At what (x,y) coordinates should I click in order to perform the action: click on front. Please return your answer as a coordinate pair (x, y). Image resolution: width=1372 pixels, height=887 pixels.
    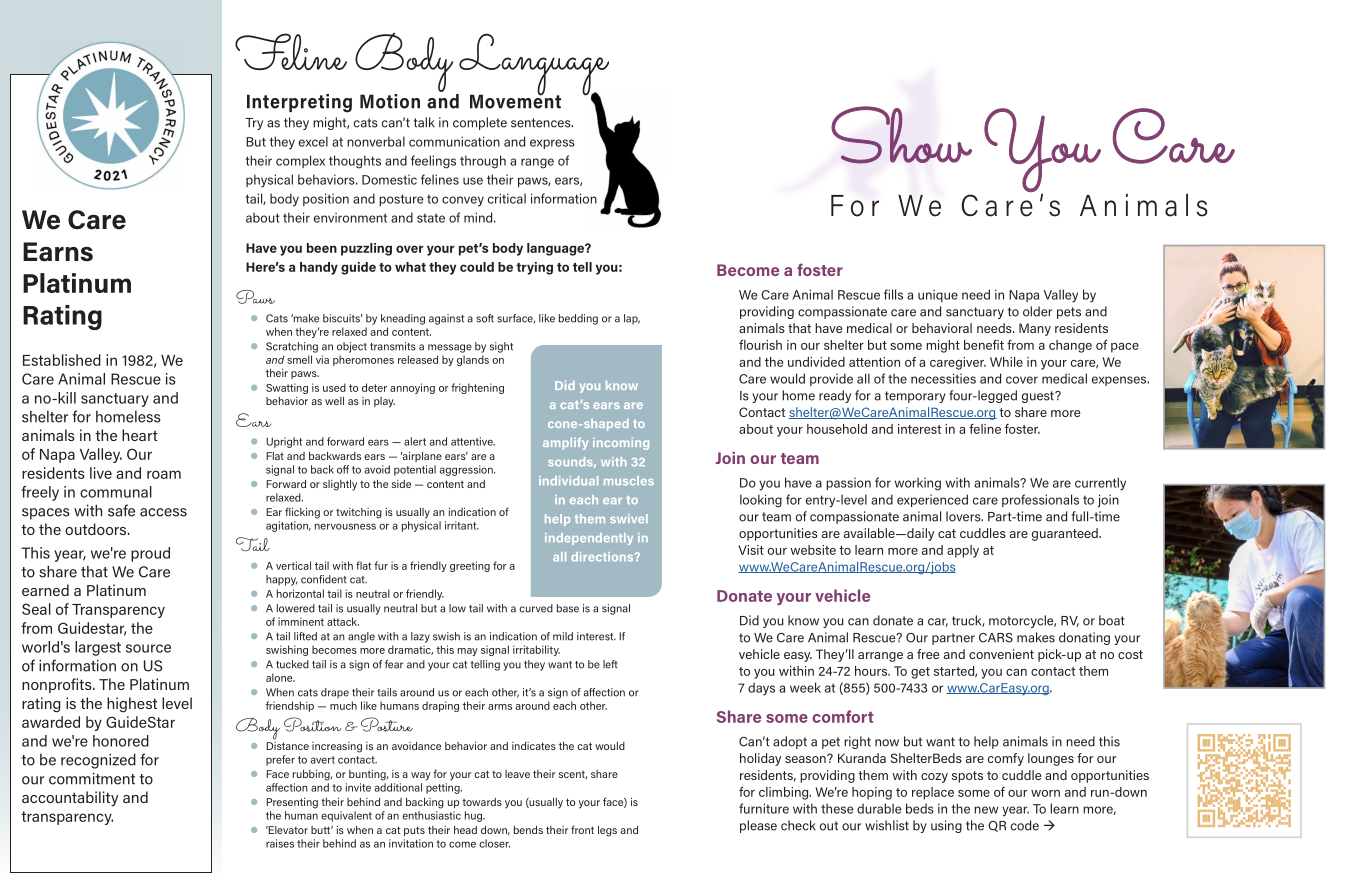
    Looking at the image, I should click on (582, 829).
